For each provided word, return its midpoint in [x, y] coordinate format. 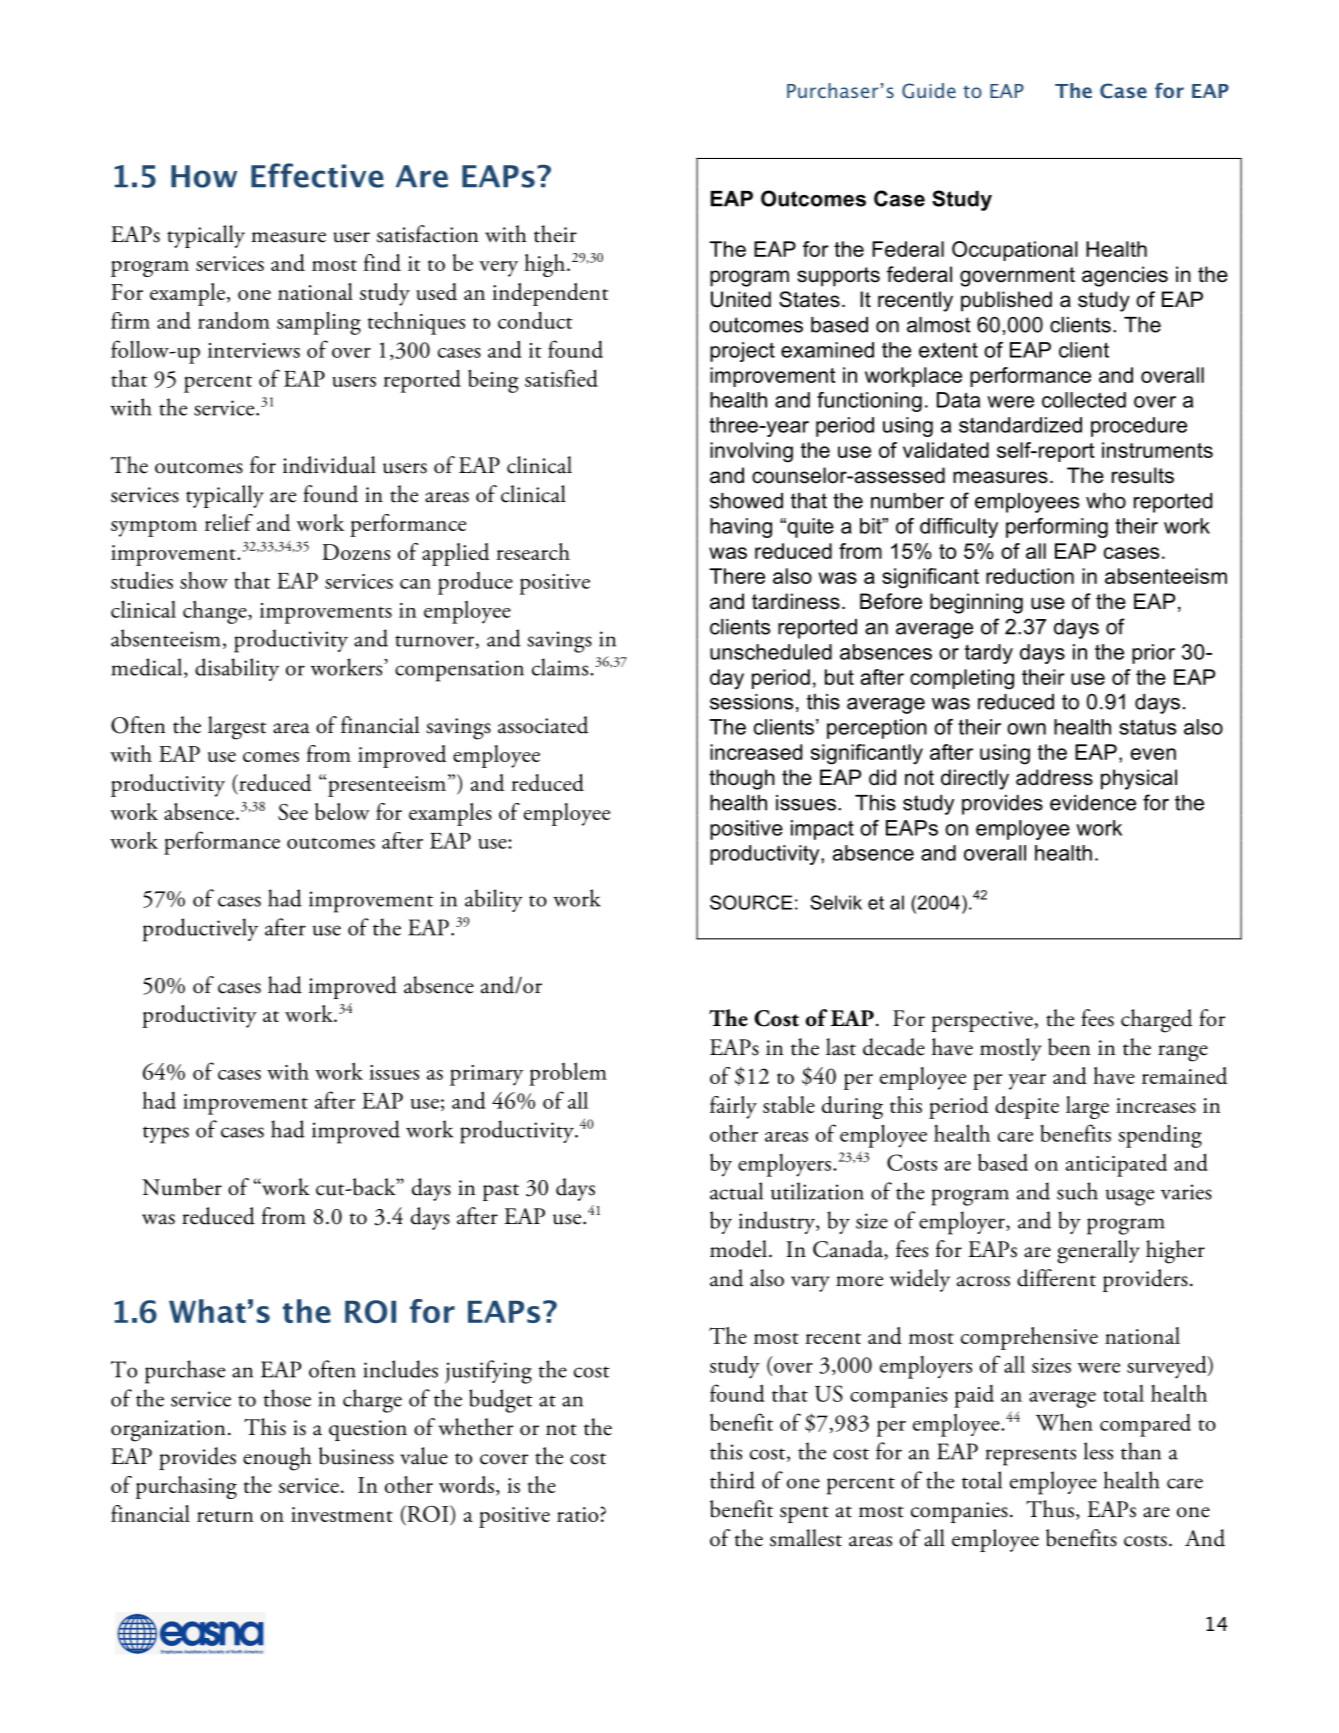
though [742, 779]
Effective [317, 175]
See [293, 812]
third [732, 1480]
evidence [1093, 803]
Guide [929, 91]
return [225, 1516]
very [498, 269]
